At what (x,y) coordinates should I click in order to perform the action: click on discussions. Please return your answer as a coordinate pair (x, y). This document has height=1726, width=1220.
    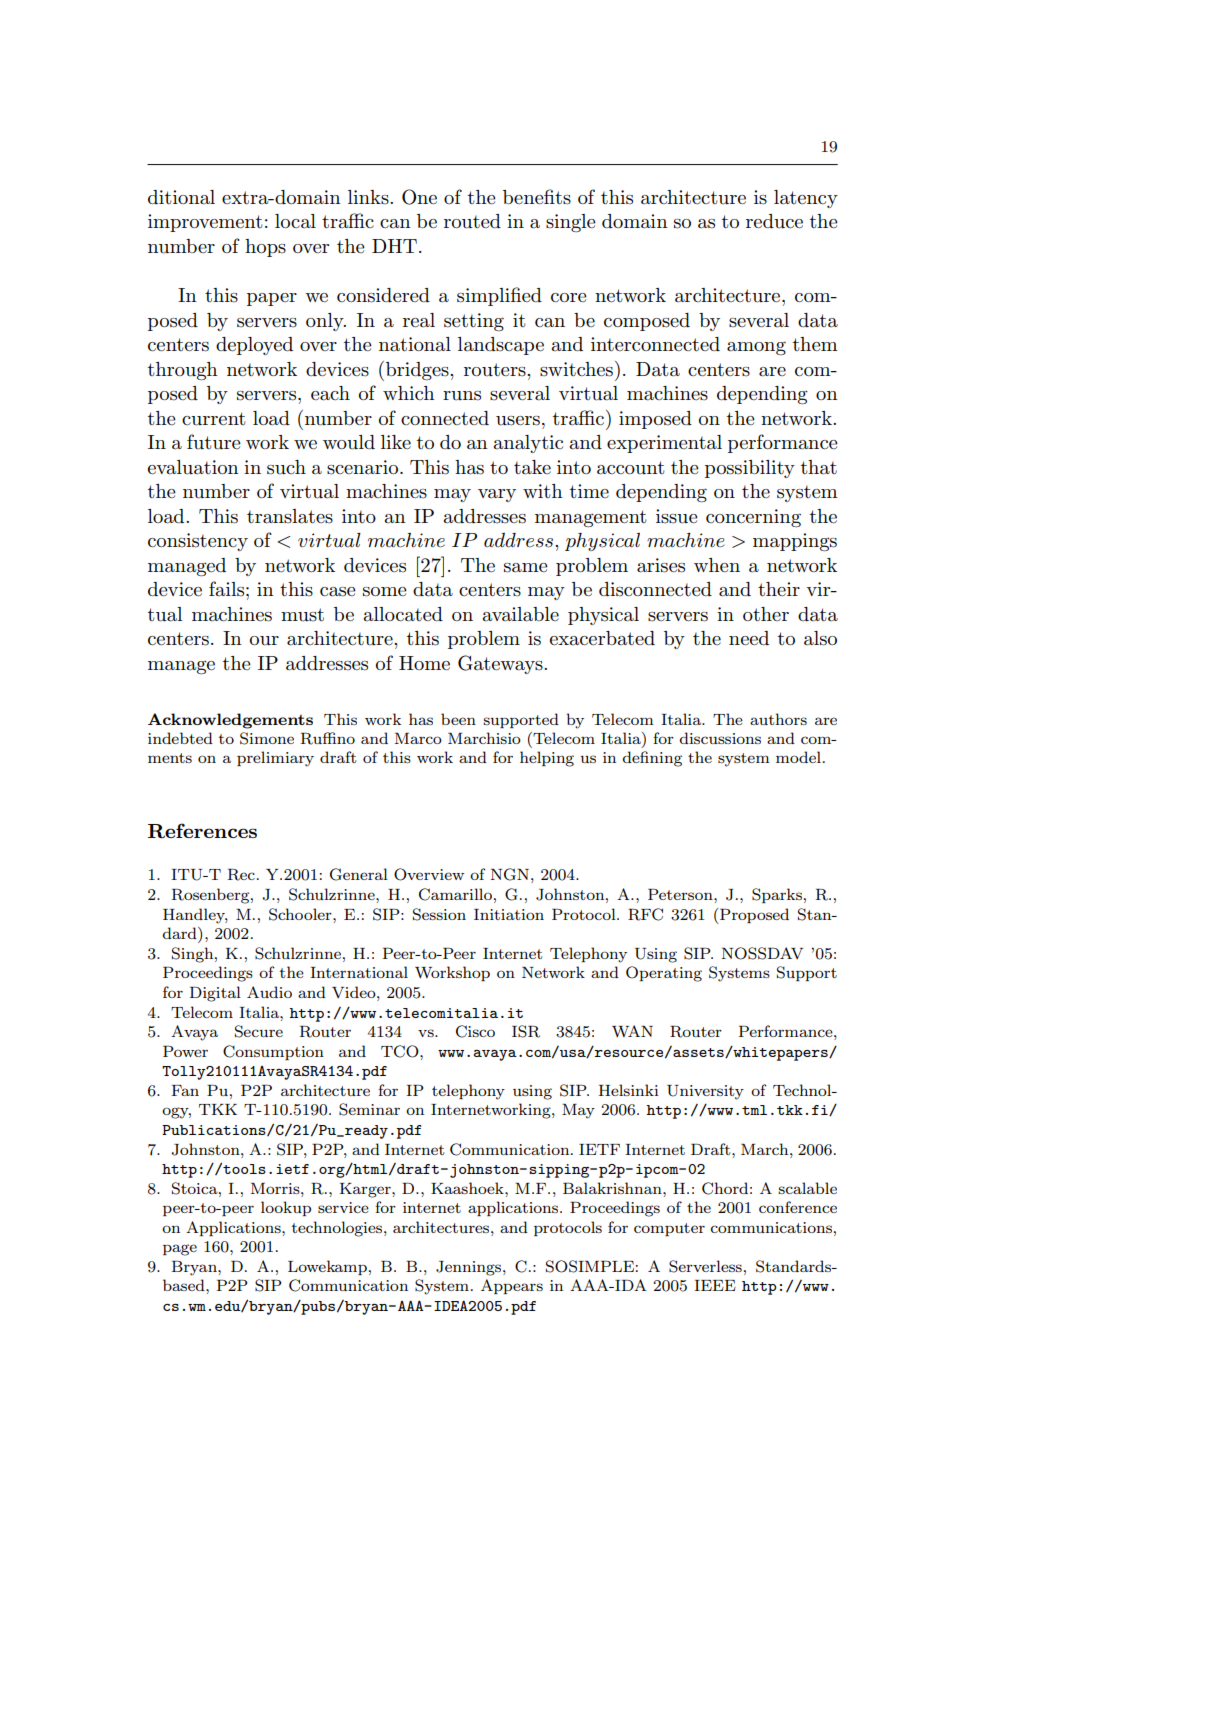
    Looking at the image, I should click on (720, 738).
